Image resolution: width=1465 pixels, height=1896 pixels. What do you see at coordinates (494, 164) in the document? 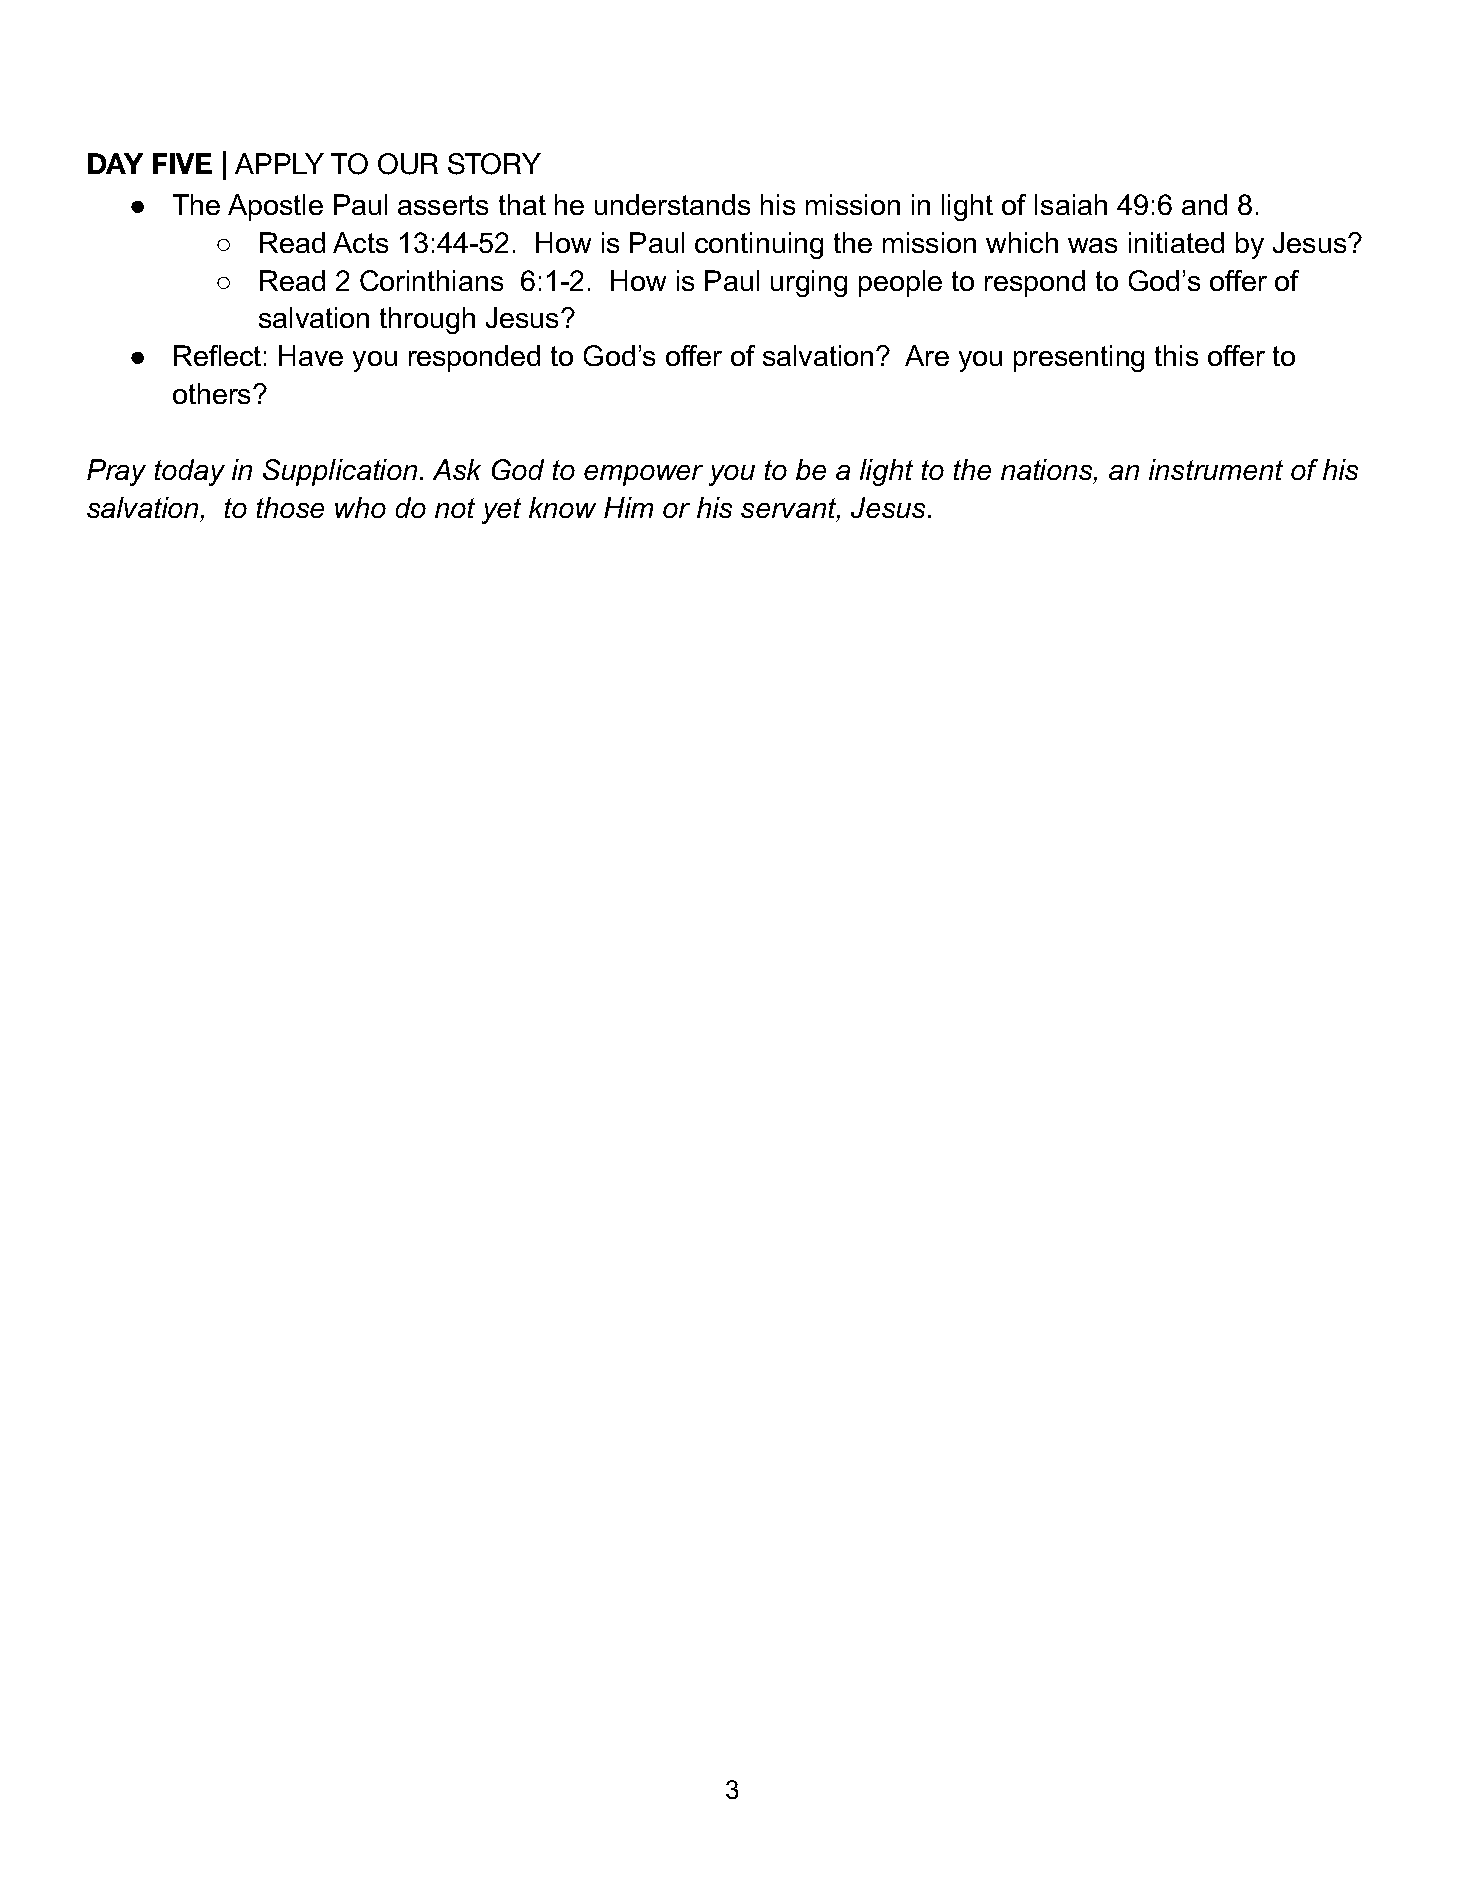
I see `STORY` at bounding box center [494, 164].
